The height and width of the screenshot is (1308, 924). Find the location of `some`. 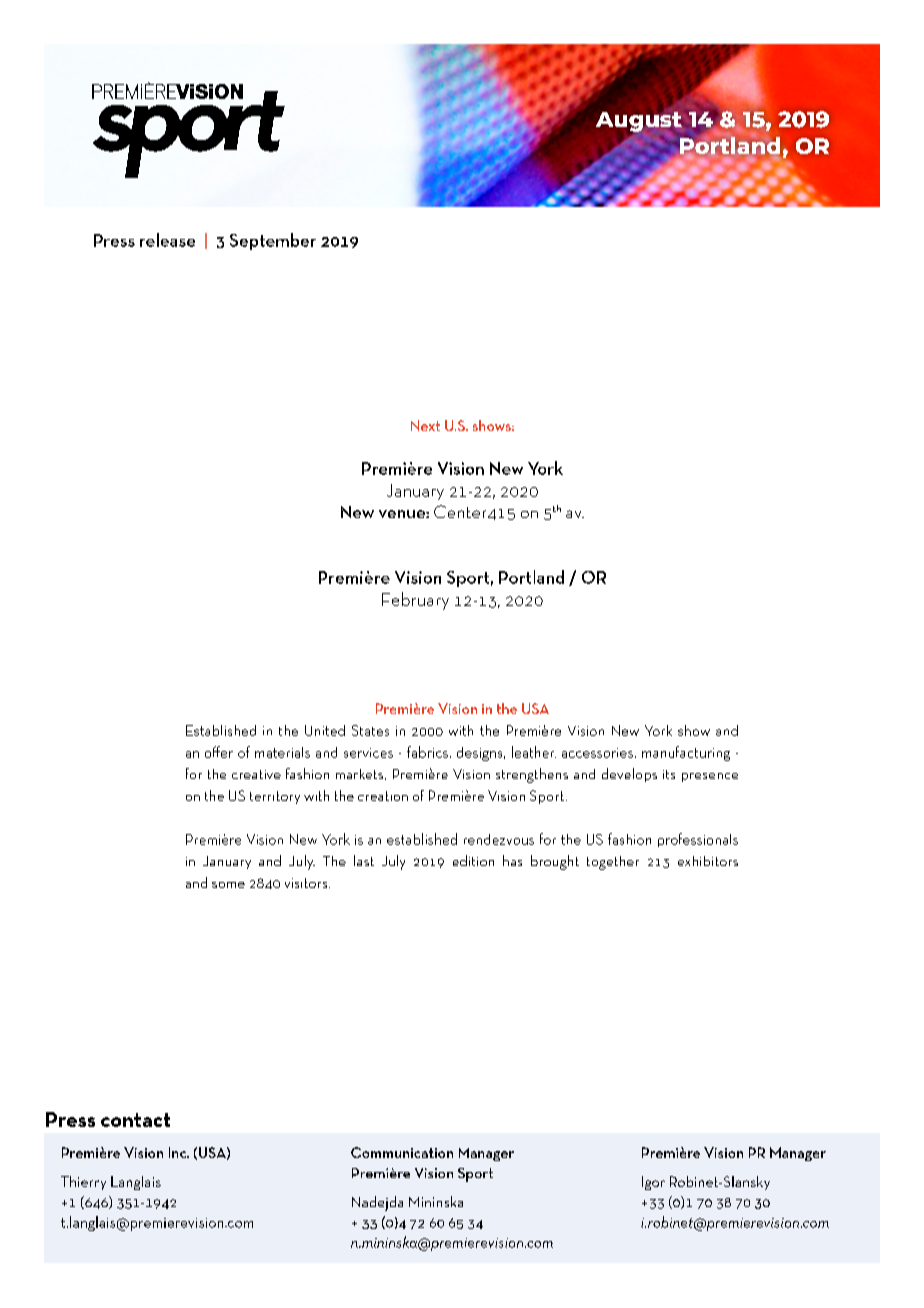

some is located at coordinates (228, 885).
